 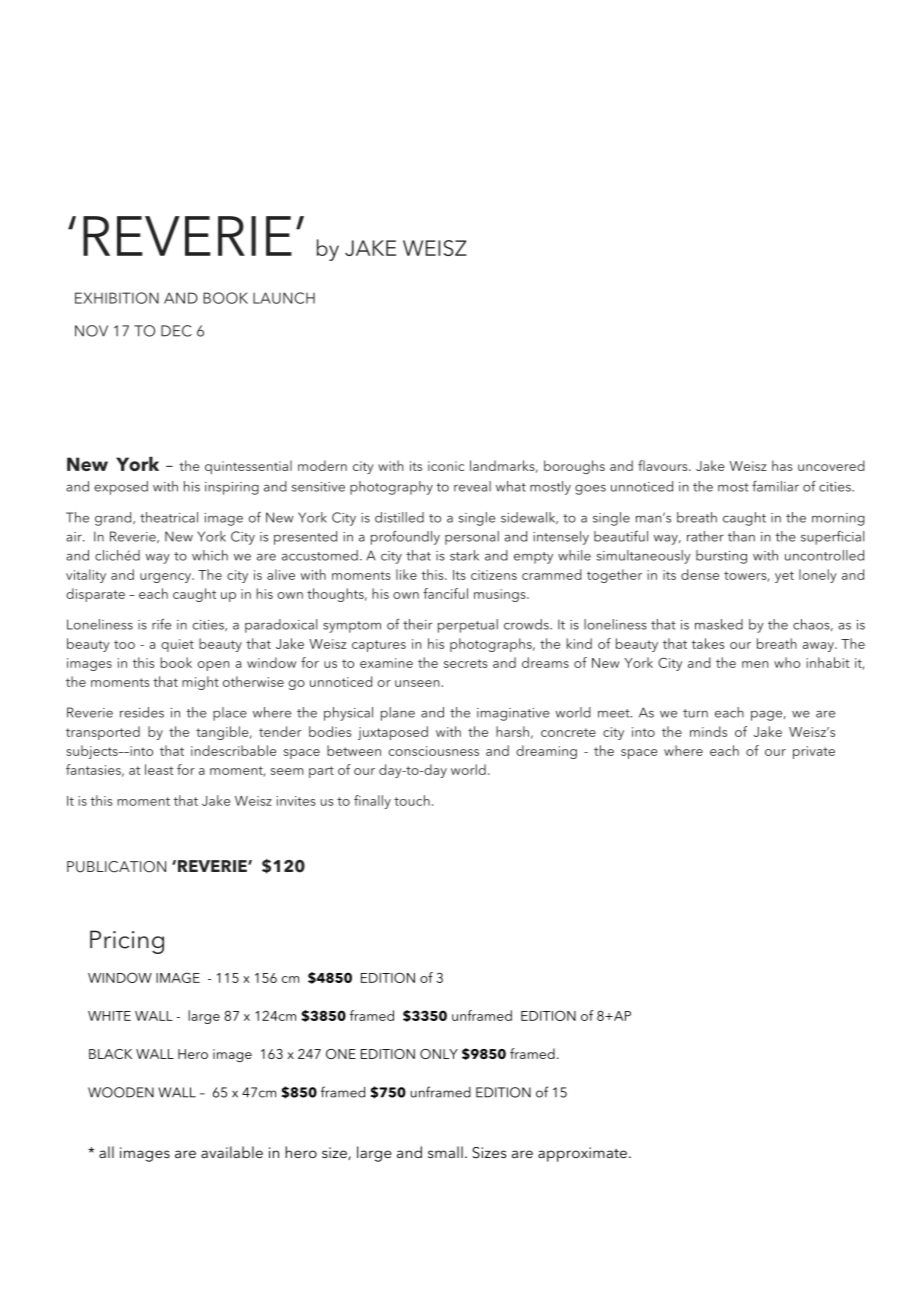 I want to click on consciousness, so click(x=434, y=751).
